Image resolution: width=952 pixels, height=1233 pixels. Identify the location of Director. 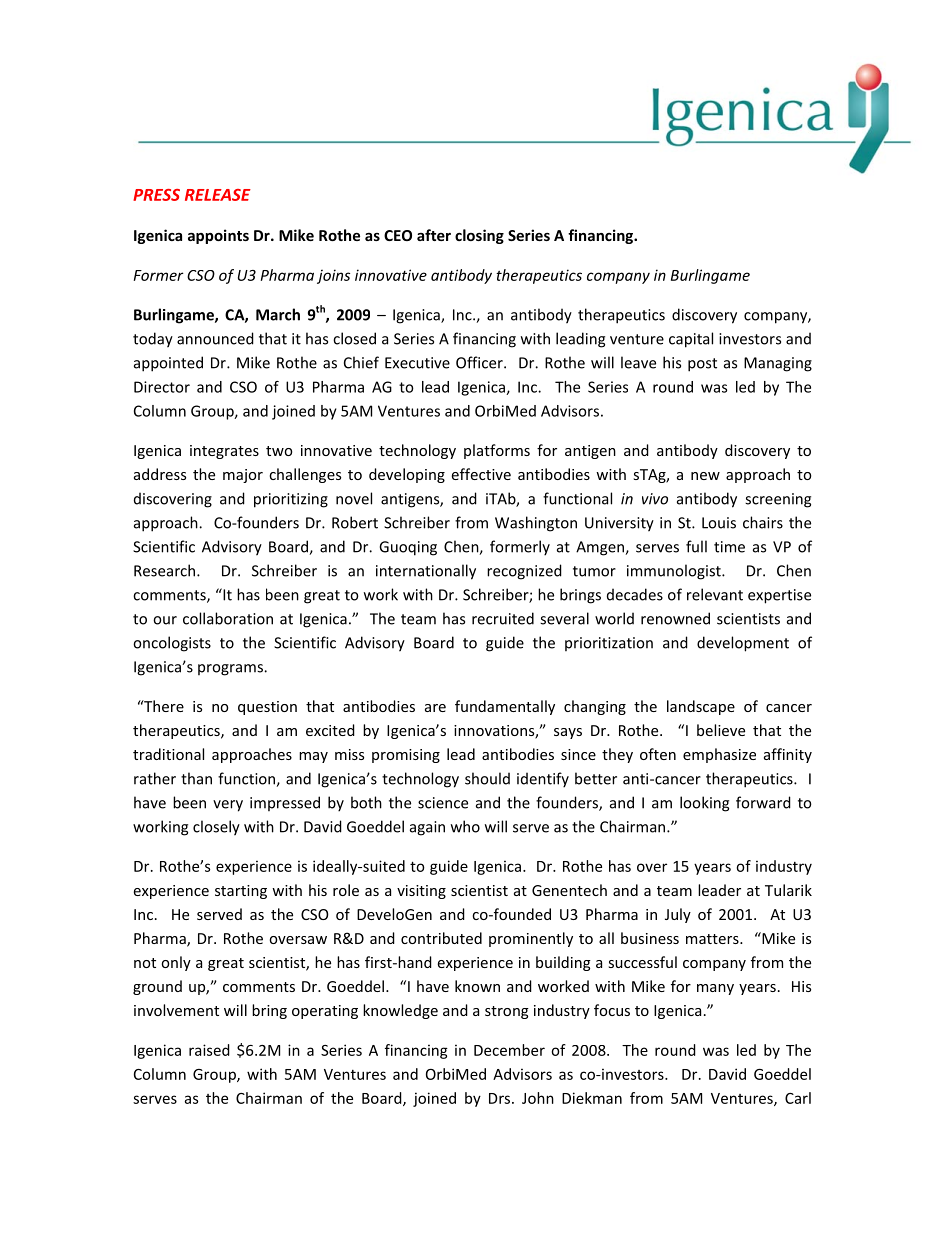
(162, 387).
